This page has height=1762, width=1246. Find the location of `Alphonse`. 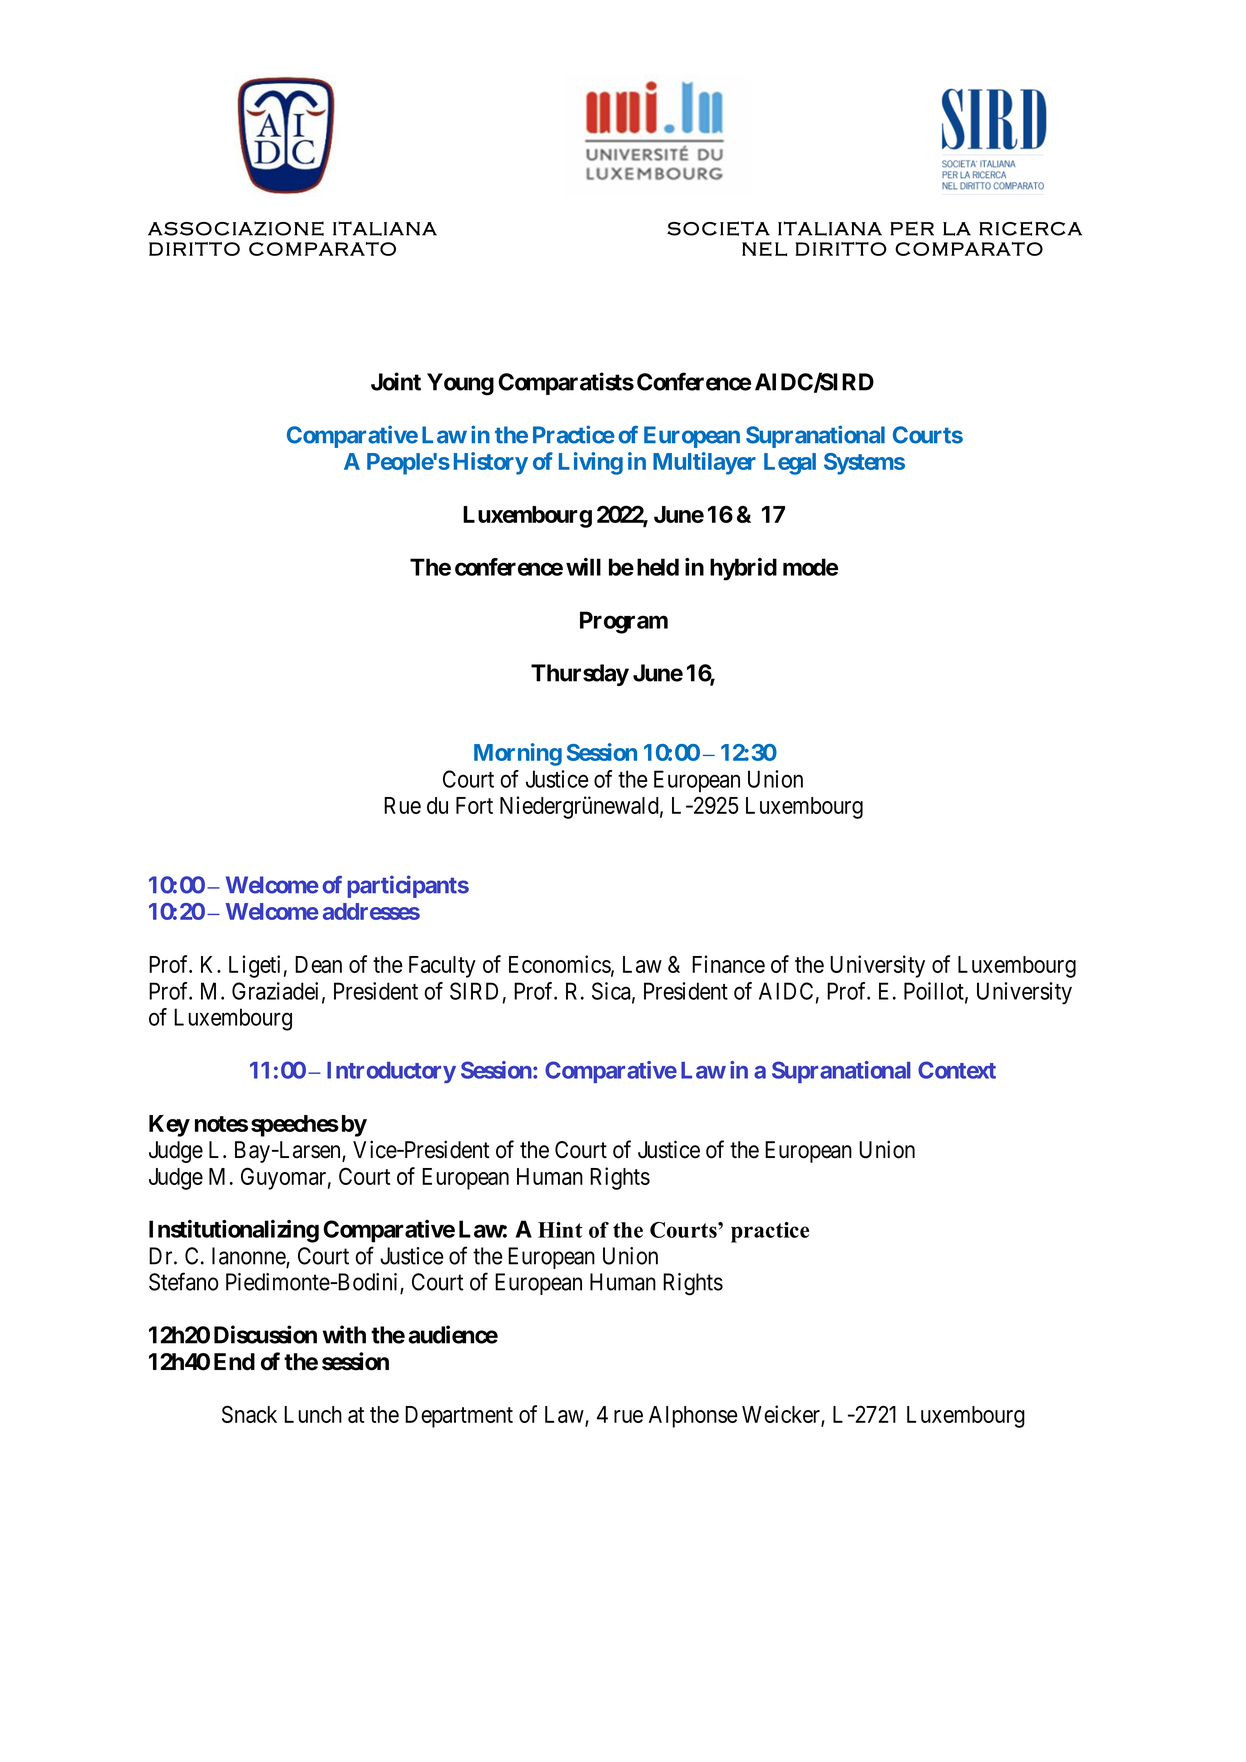

Alphonse is located at coordinates (693, 1417).
